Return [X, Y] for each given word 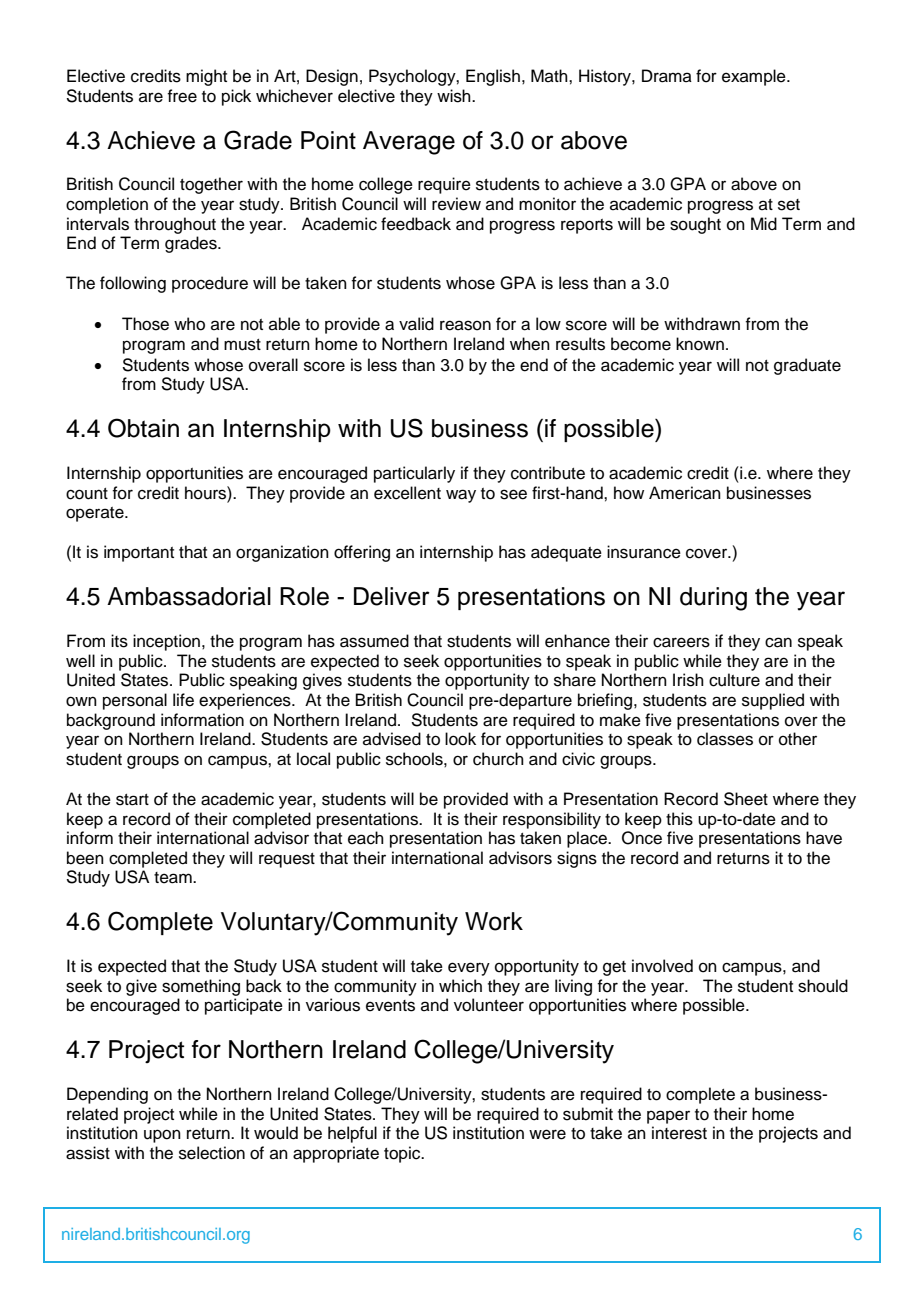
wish [455, 96]
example [755, 77]
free [182, 96]
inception [166, 642]
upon [162, 1136]
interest [679, 1133]
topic [403, 1154]
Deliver [392, 596]
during [713, 599]
